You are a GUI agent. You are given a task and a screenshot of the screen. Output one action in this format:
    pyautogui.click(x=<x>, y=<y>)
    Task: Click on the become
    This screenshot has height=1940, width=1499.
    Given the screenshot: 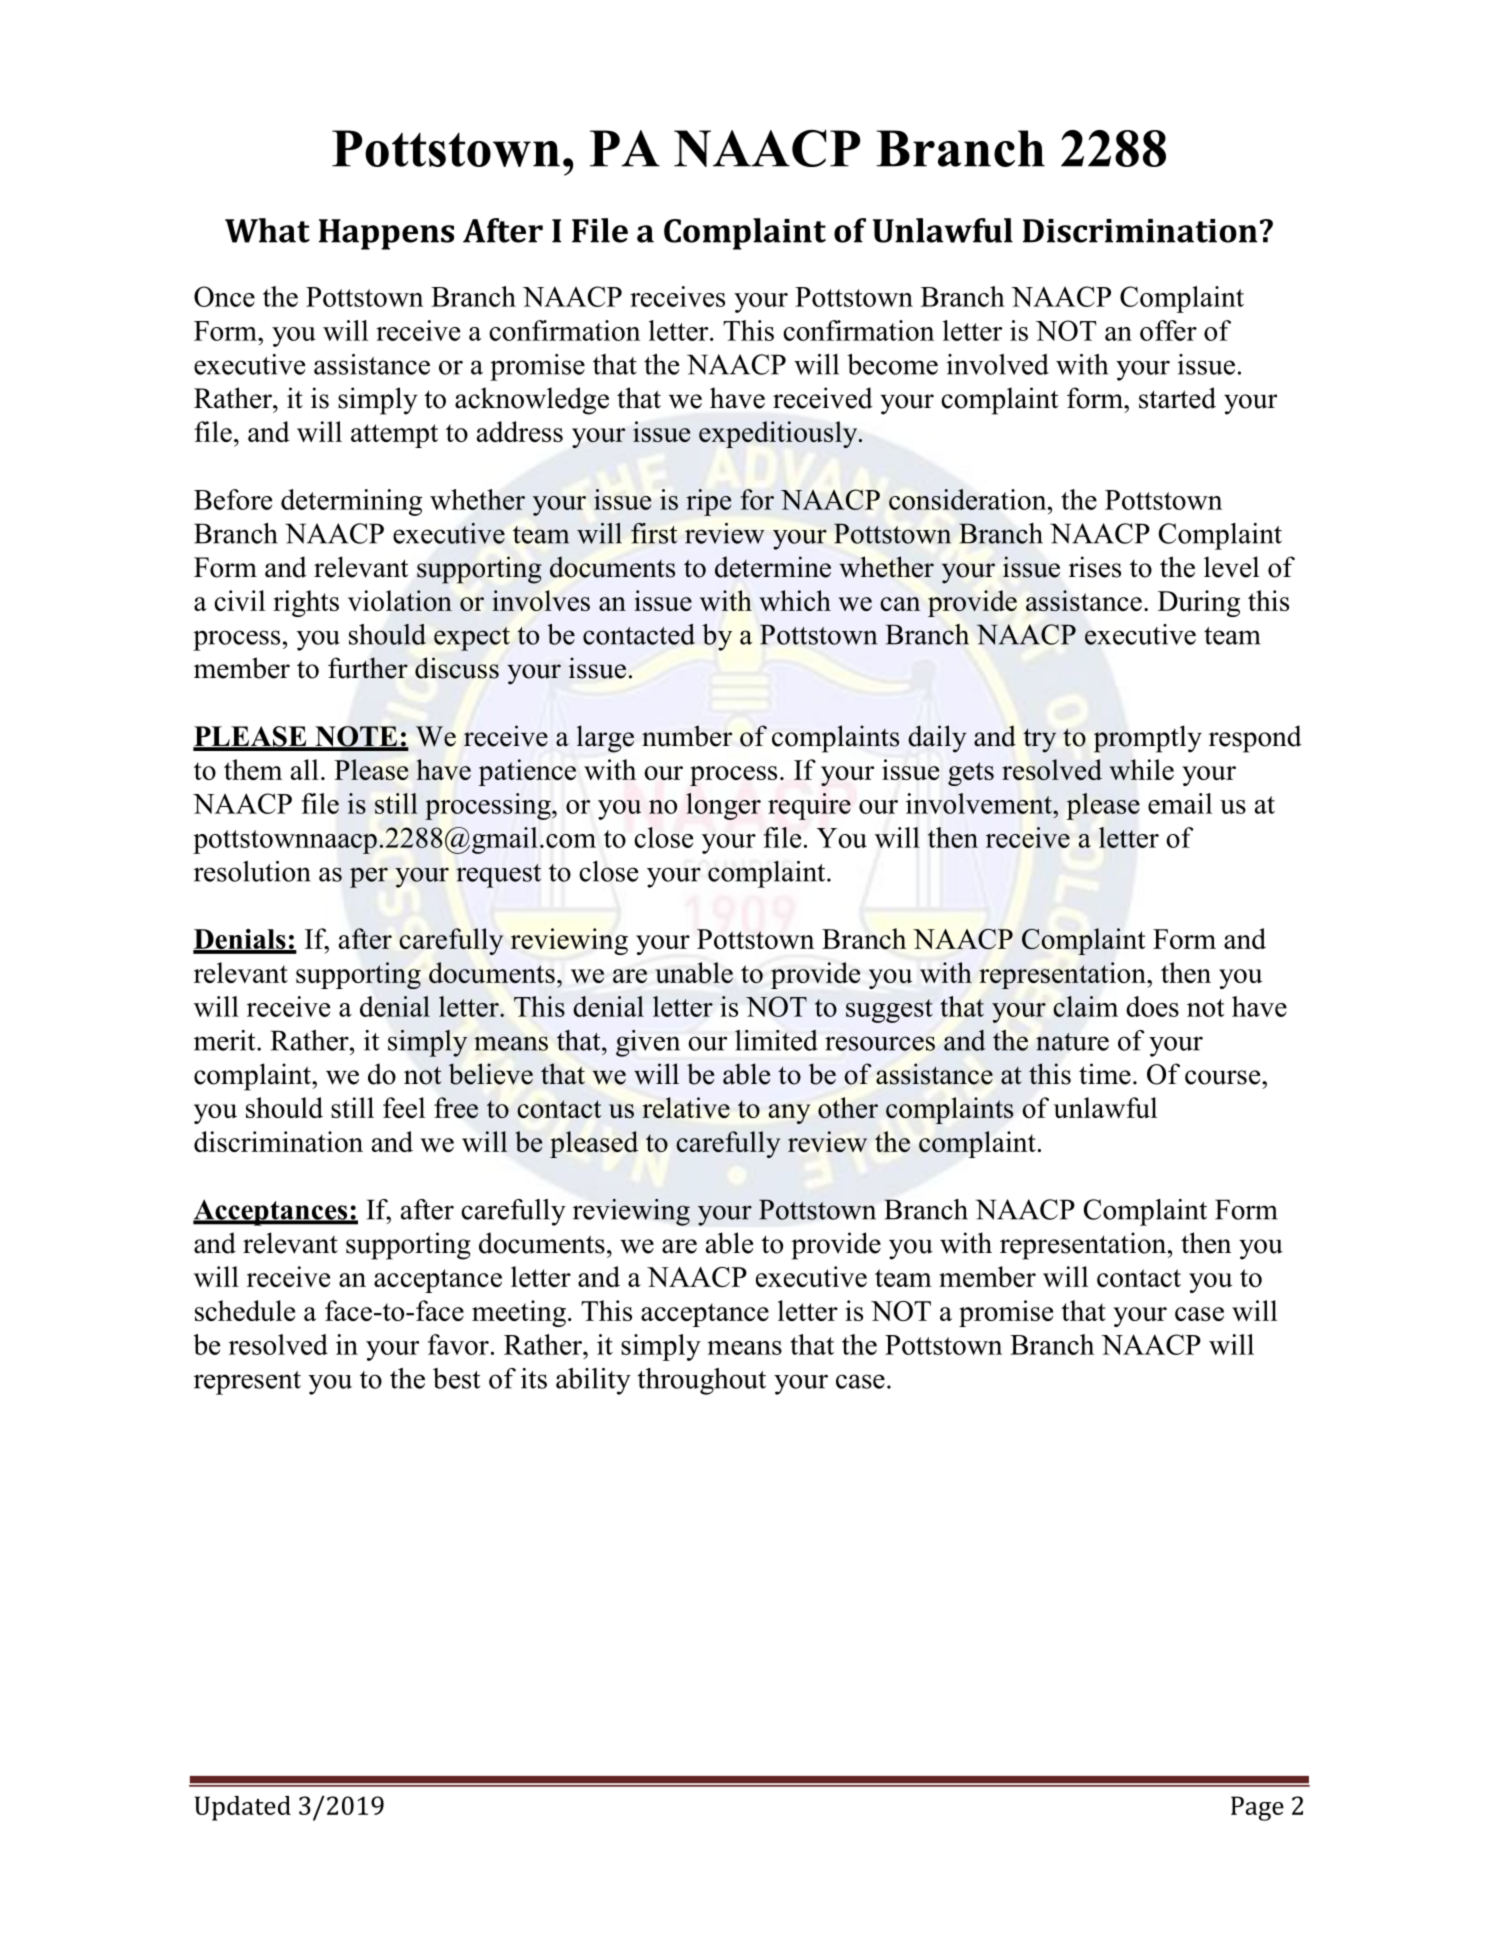 What is the action you would take?
    pyautogui.click(x=892, y=364)
